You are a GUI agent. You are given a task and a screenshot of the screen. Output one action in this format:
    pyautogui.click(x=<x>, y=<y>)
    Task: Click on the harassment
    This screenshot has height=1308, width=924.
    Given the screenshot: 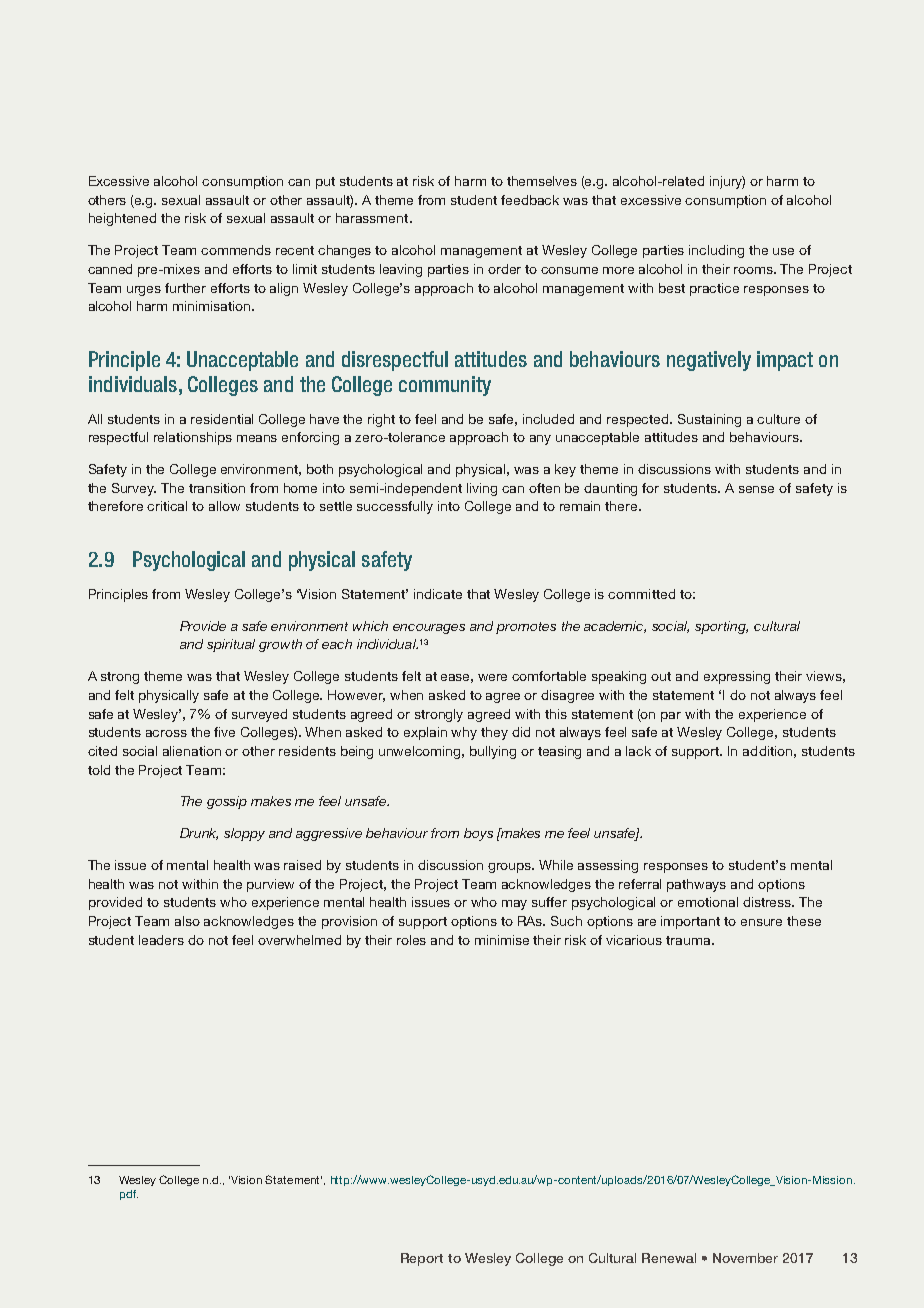 What is the action you would take?
    pyautogui.click(x=373, y=218)
